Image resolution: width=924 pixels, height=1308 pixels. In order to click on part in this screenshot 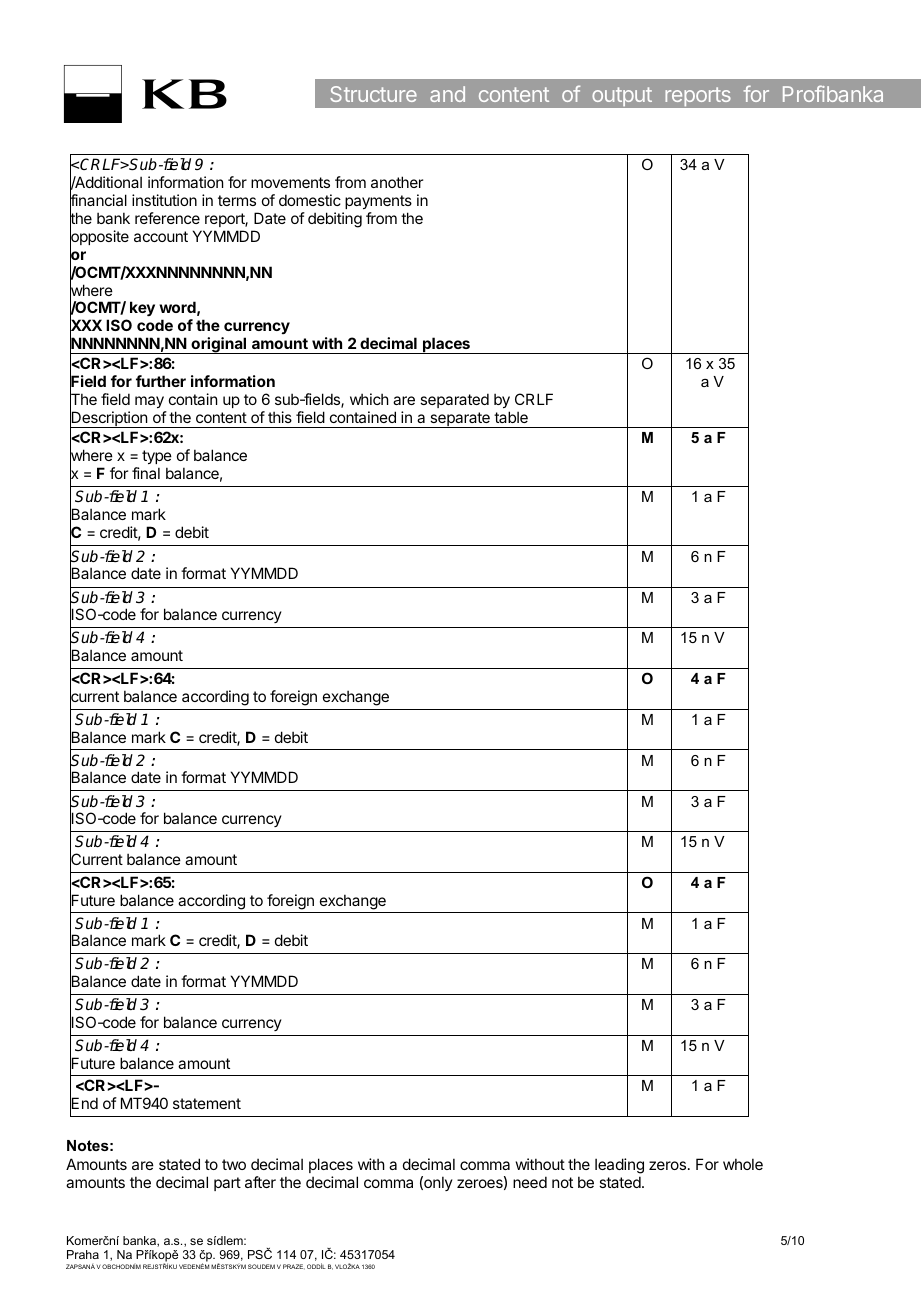, I will do `click(227, 1184)`.
